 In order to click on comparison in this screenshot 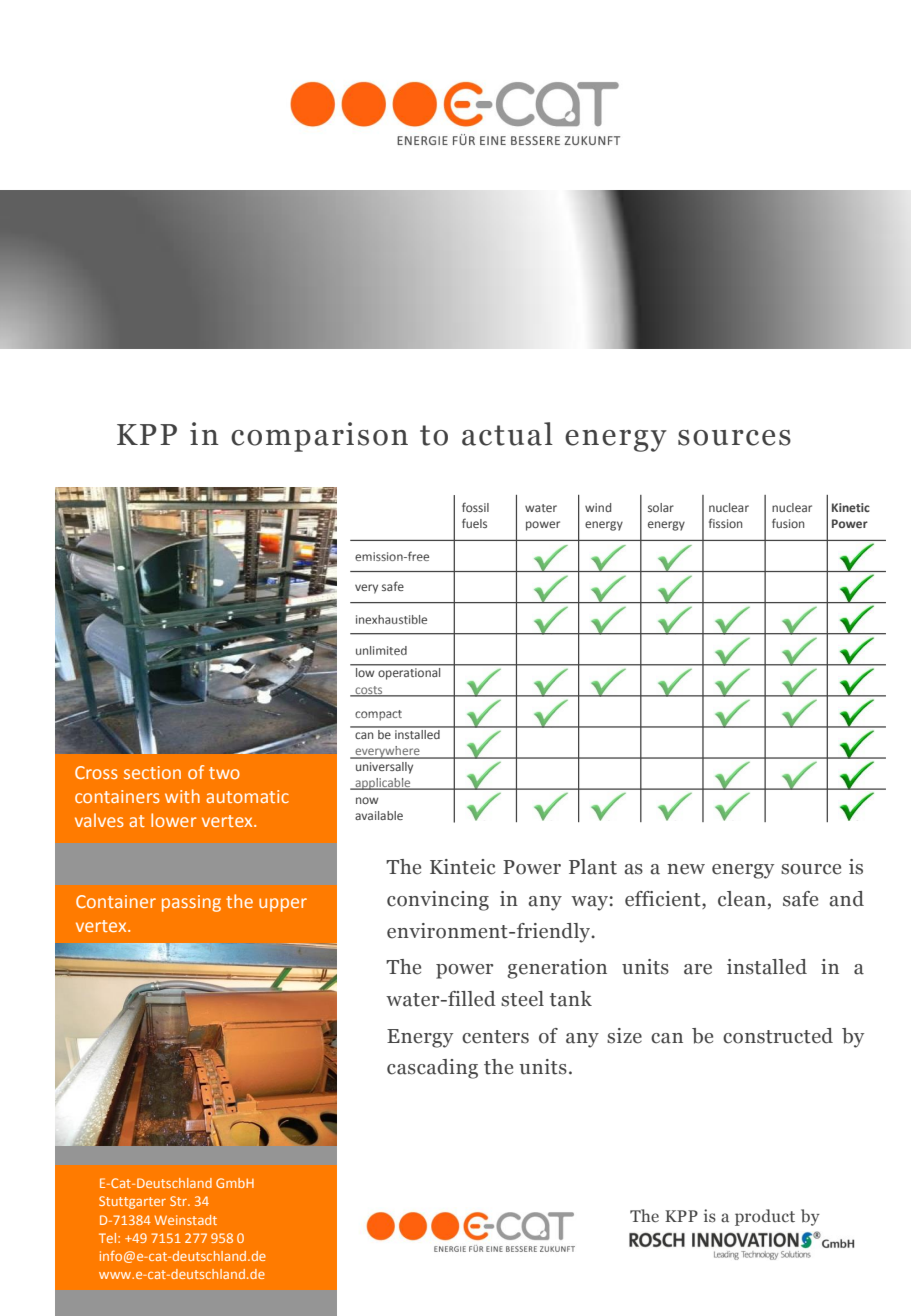, I will do `click(319, 437)`.
